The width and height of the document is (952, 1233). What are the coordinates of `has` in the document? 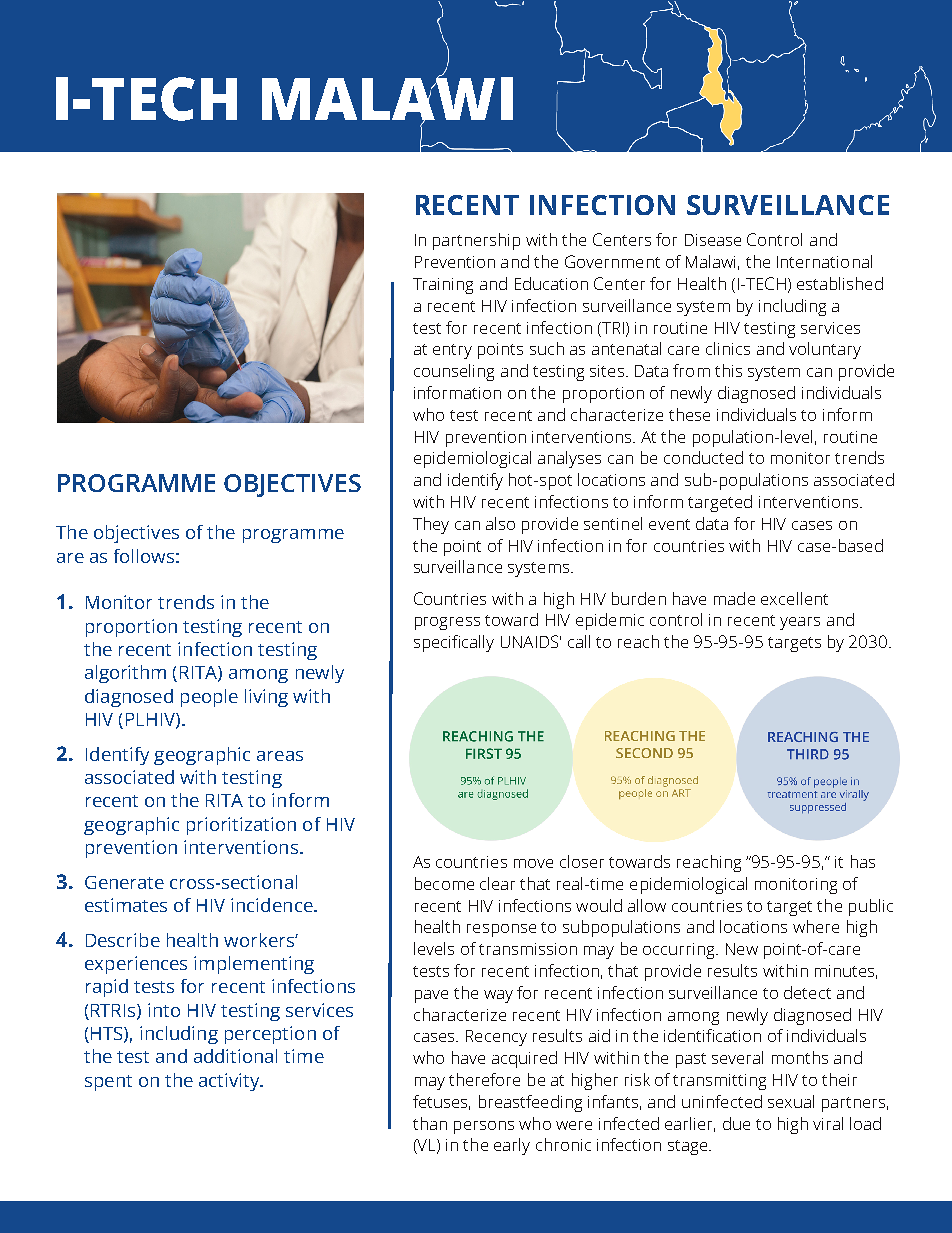 It's located at (863, 861).
